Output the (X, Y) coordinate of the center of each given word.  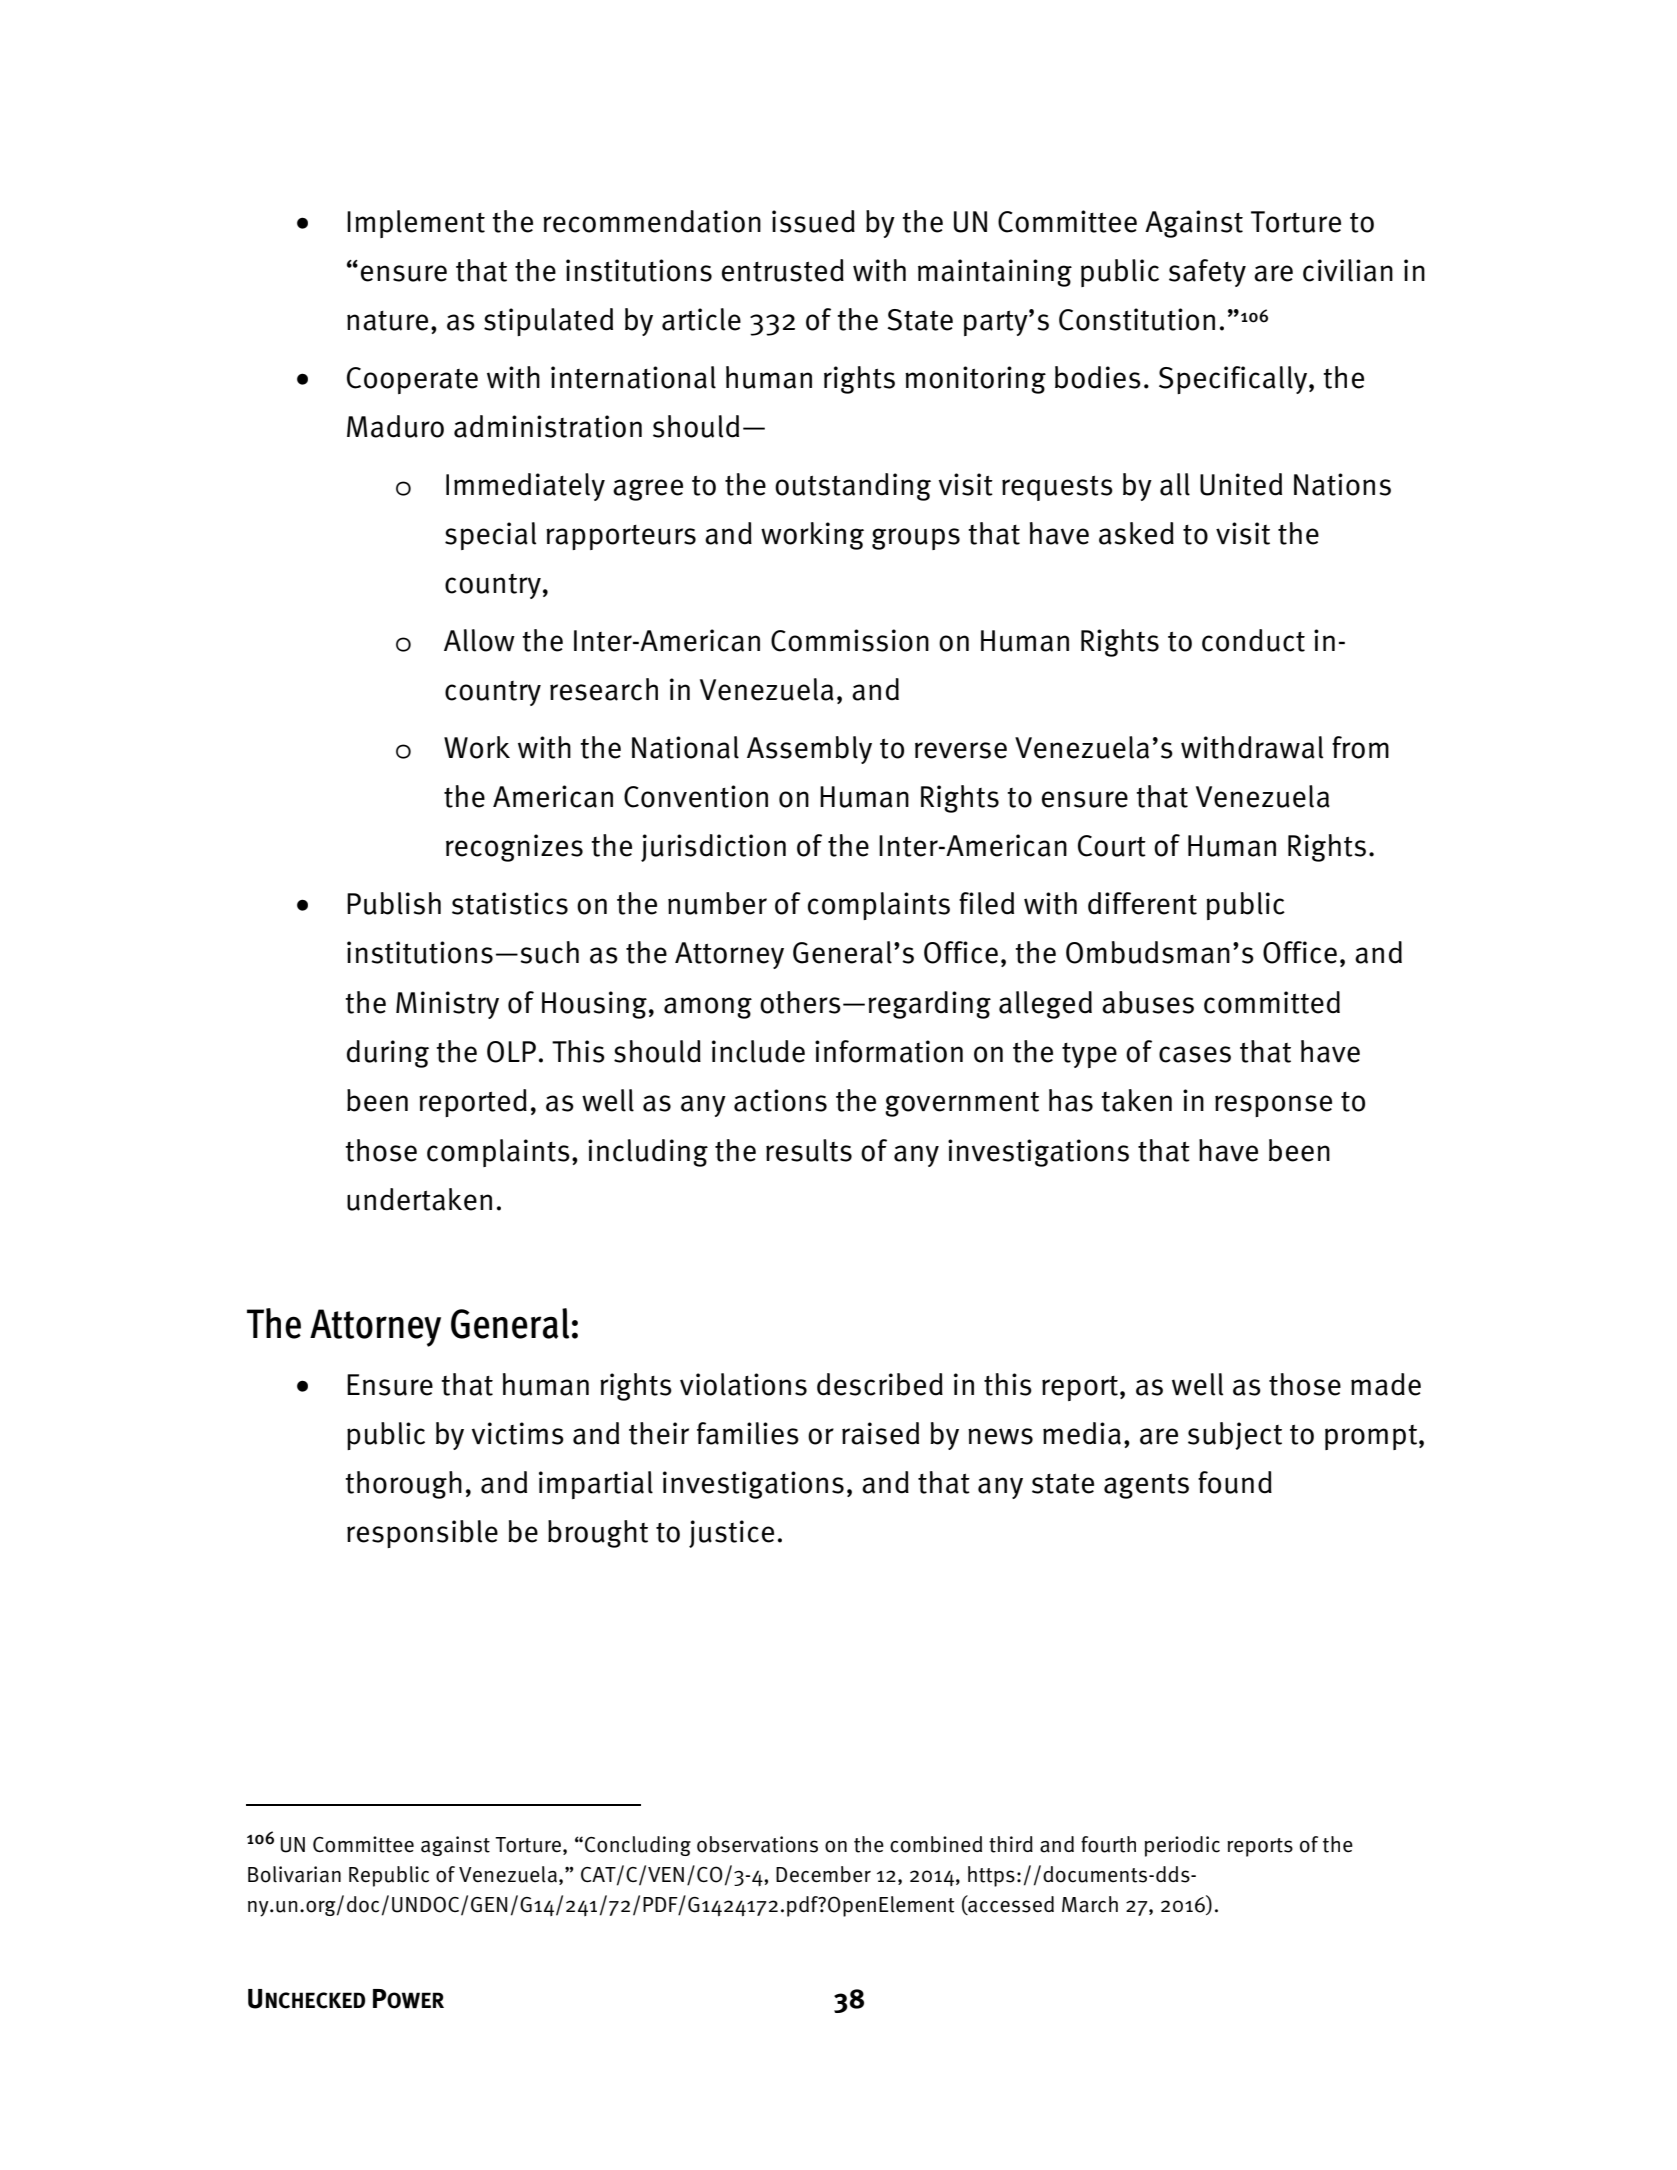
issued (813, 221)
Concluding (638, 1846)
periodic (1182, 1846)
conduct (1253, 640)
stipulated (548, 322)
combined (936, 1844)
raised (880, 1433)
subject (1235, 1436)
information (889, 1051)
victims (518, 1433)
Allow (479, 640)
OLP (511, 1052)
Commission (850, 640)
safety (1207, 273)
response (1273, 1106)
